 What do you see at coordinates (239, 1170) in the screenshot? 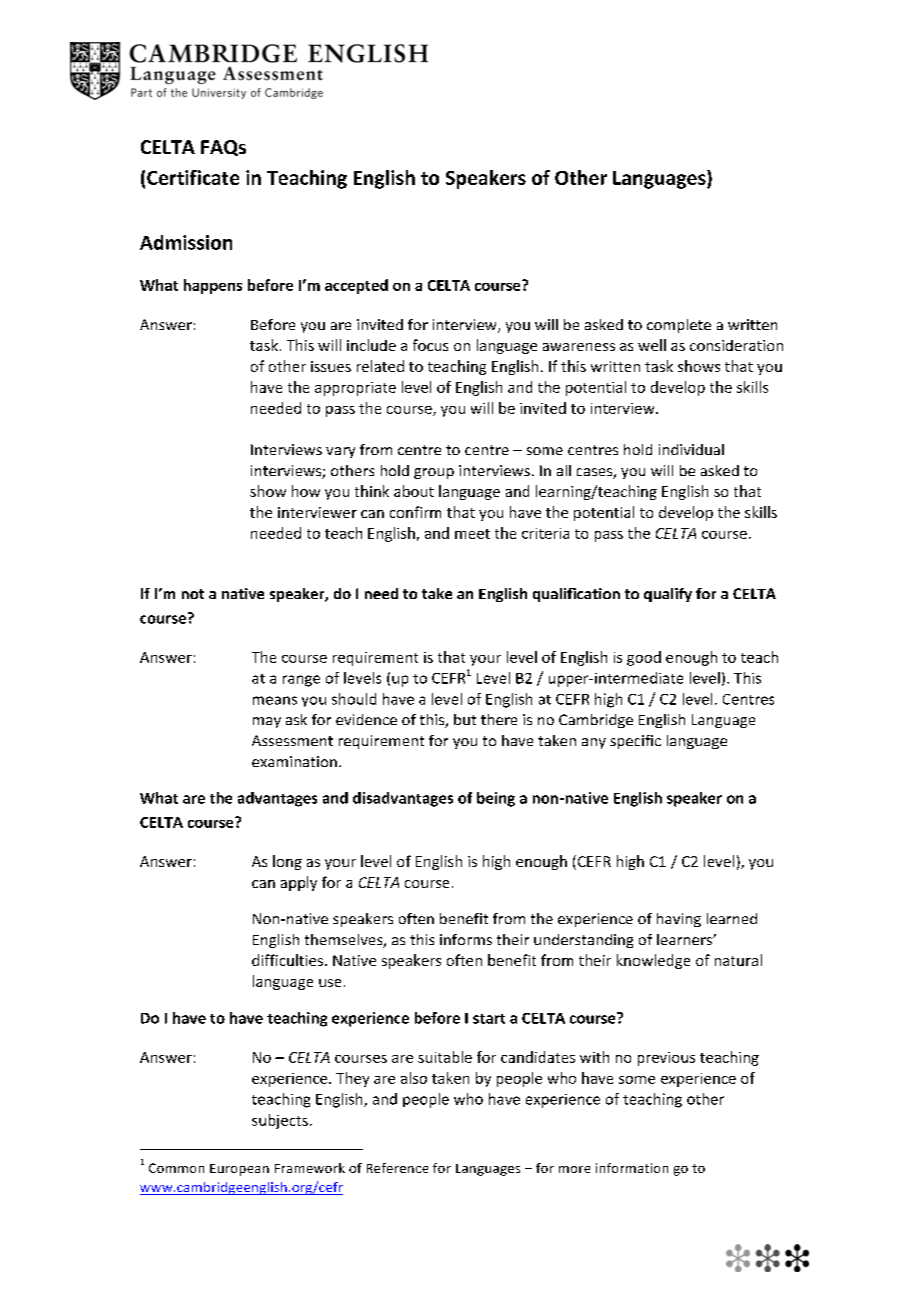
I see `European` at bounding box center [239, 1170].
